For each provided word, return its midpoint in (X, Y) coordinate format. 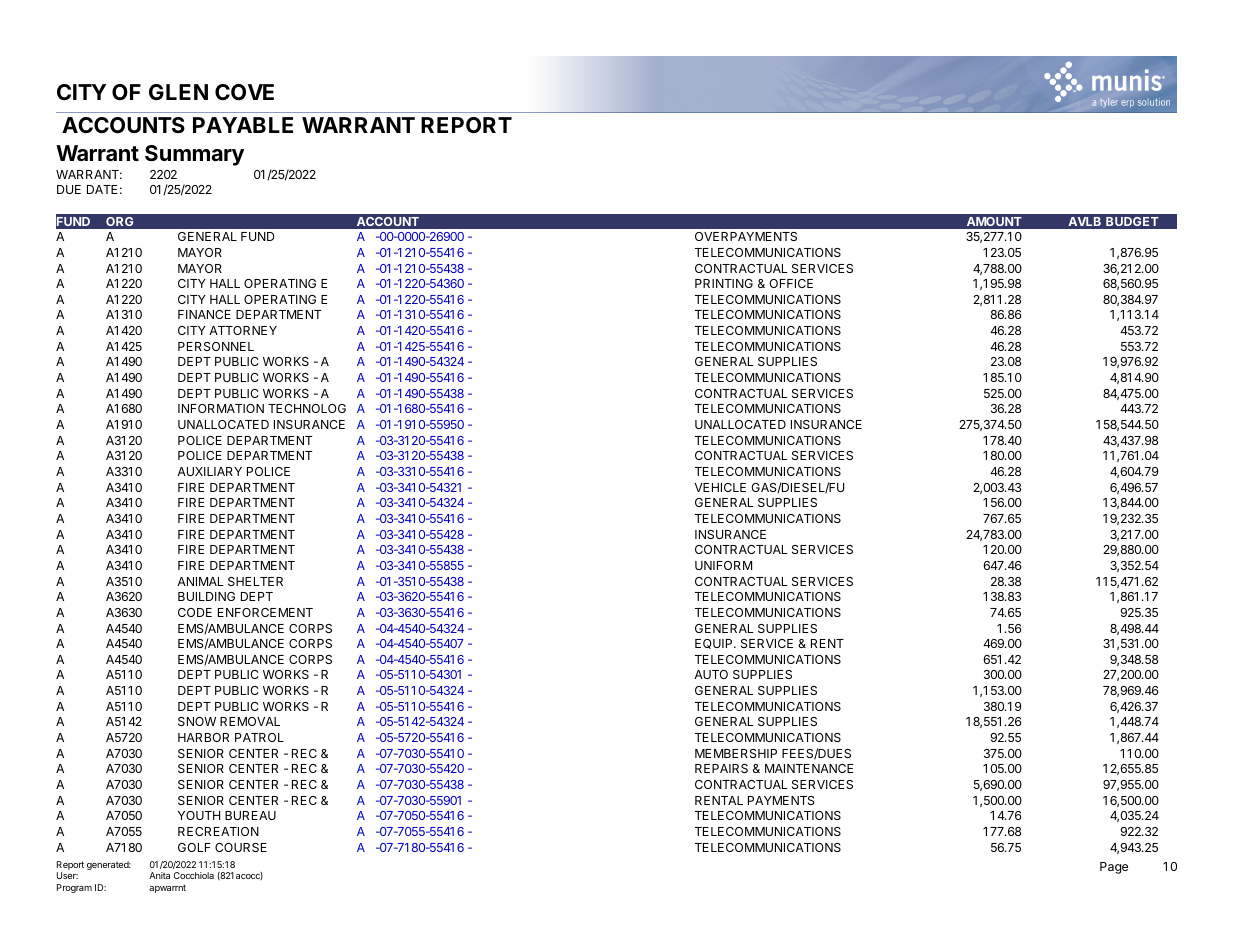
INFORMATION (221, 408)
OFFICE (791, 283)
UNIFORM (723, 565)
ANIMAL (200, 581)
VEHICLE (720, 487)
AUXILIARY (209, 471)
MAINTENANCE (809, 768)
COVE (244, 92)
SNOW (197, 721)
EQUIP (715, 644)
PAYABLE (243, 125)
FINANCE (204, 314)
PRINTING (724, 283)
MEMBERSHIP (736, 753)
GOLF (194, 847)
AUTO (711, 674)
